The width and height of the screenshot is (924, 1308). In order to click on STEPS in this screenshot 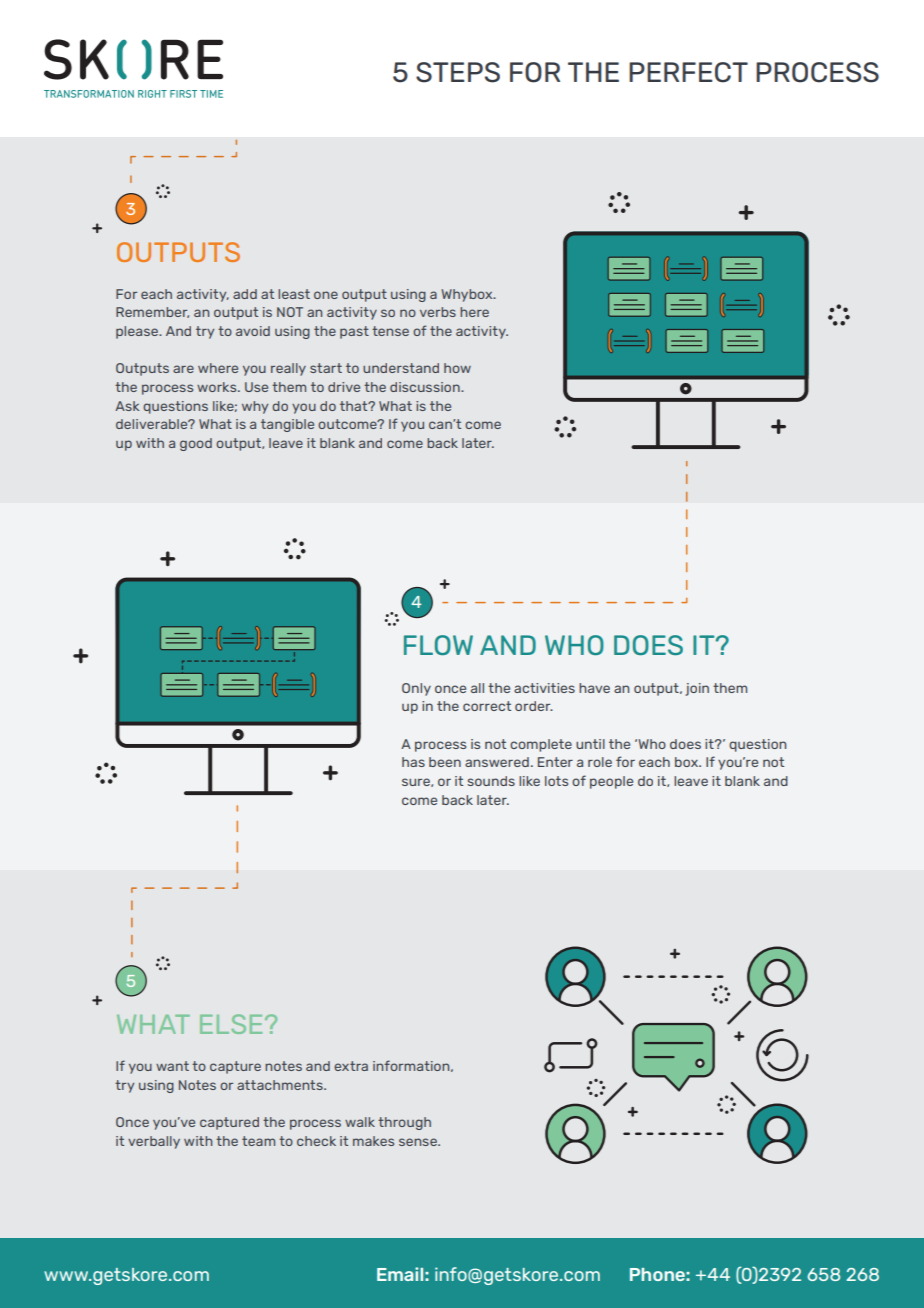, I will do `click(458, 72)`.
